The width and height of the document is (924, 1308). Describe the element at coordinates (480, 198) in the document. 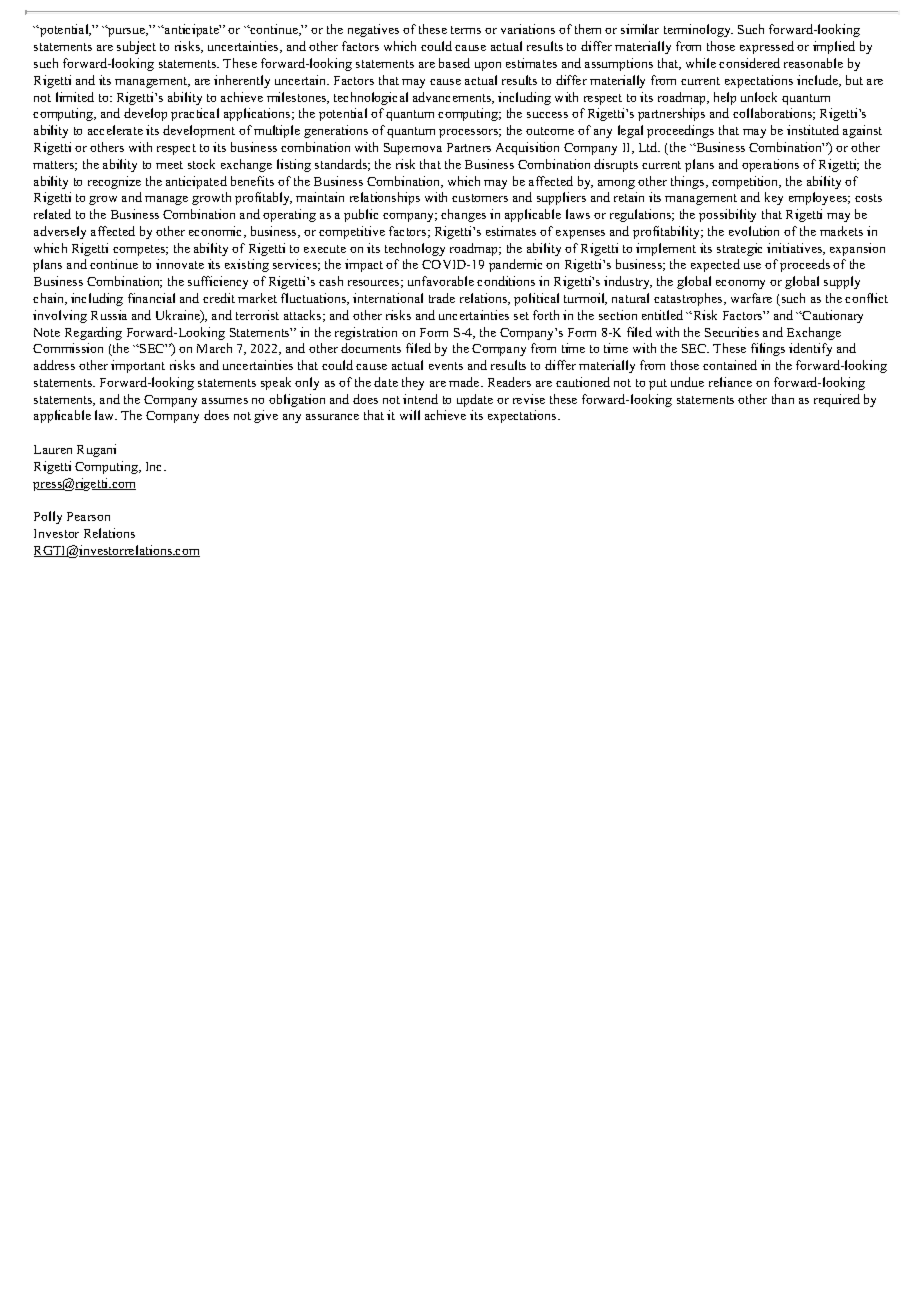

I see `customers` at that location.
